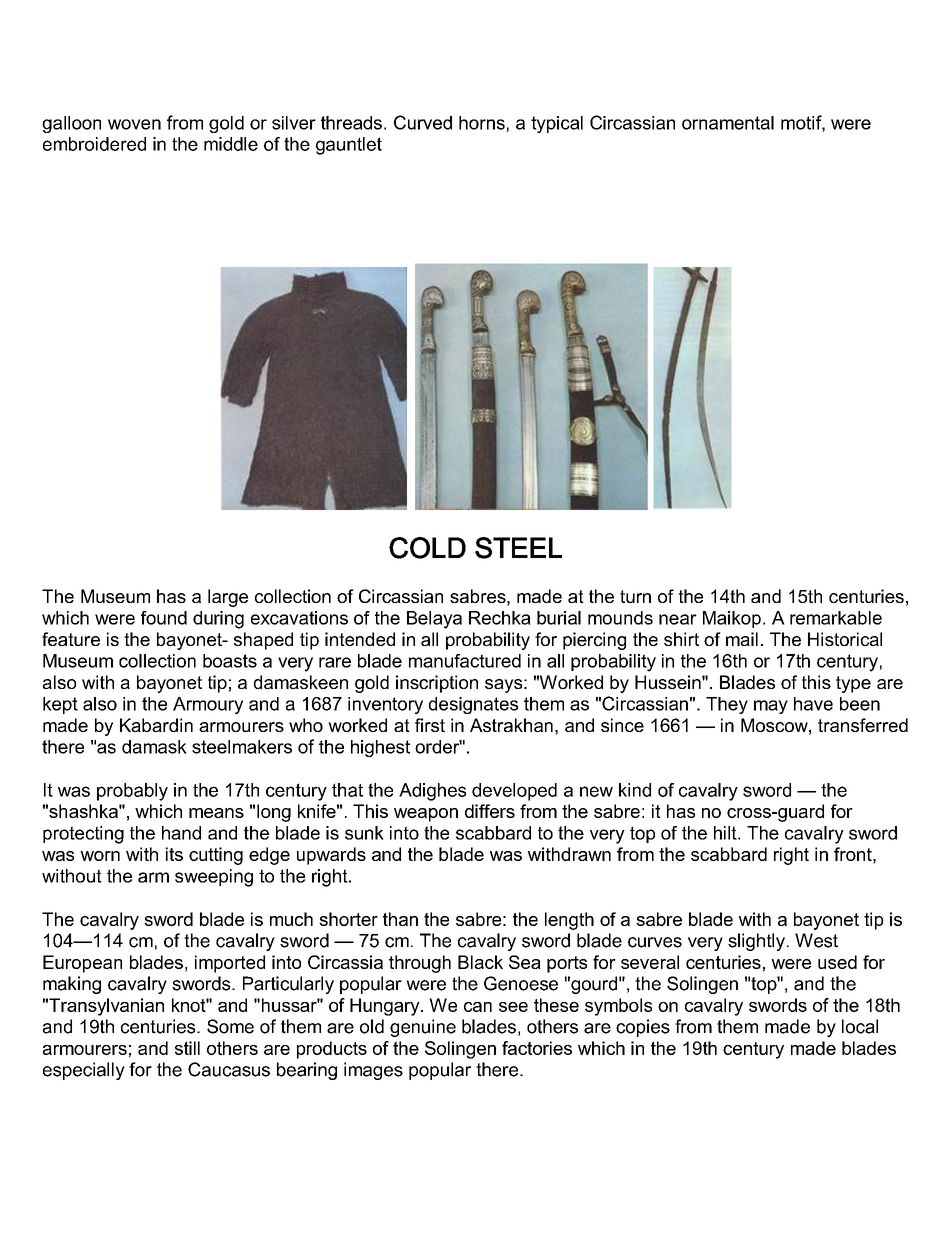  I want to click on mail, so click(742, 639).
